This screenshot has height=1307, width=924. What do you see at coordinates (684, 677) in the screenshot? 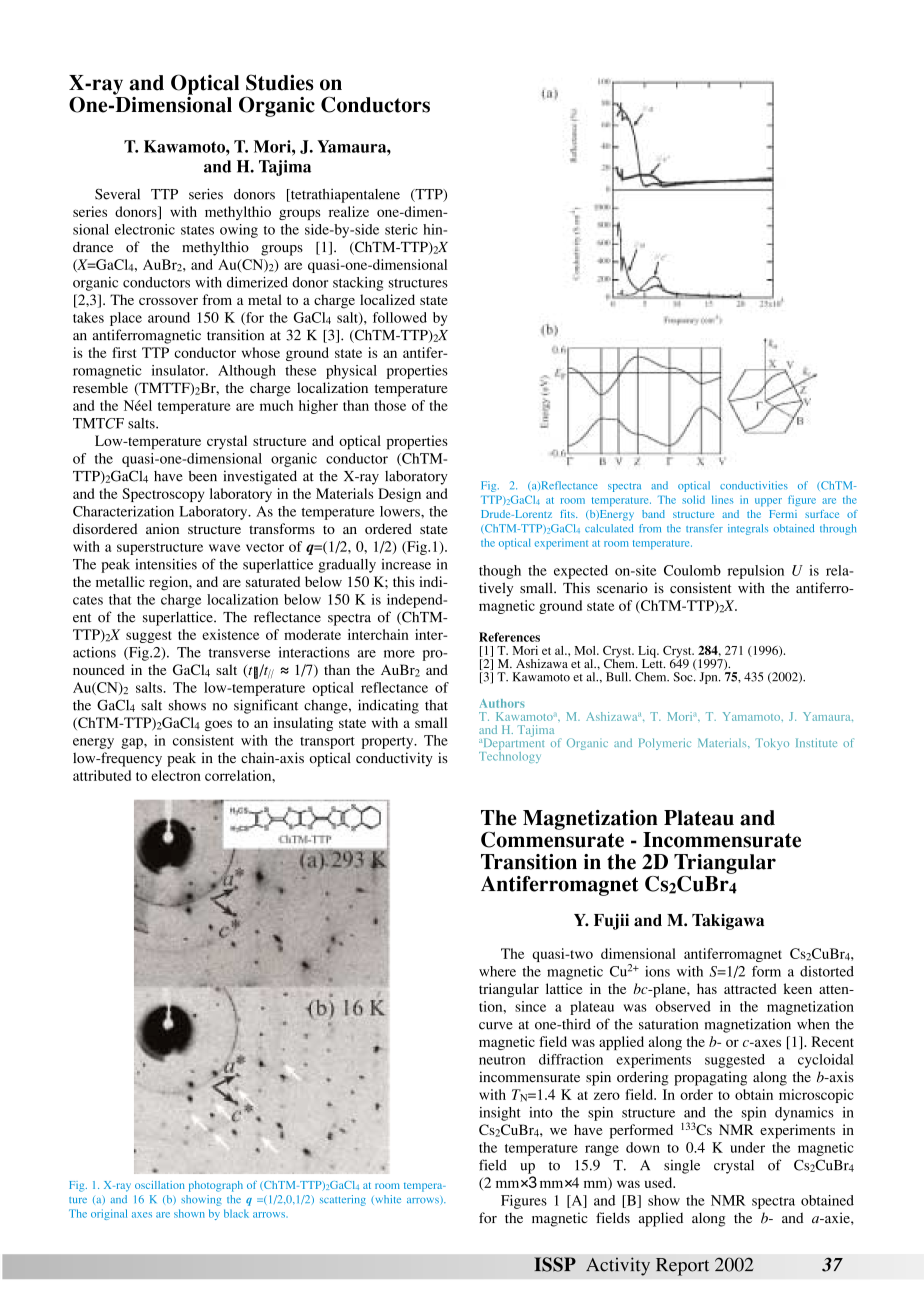
I see `Soc` at bounding box center [684, 677].
